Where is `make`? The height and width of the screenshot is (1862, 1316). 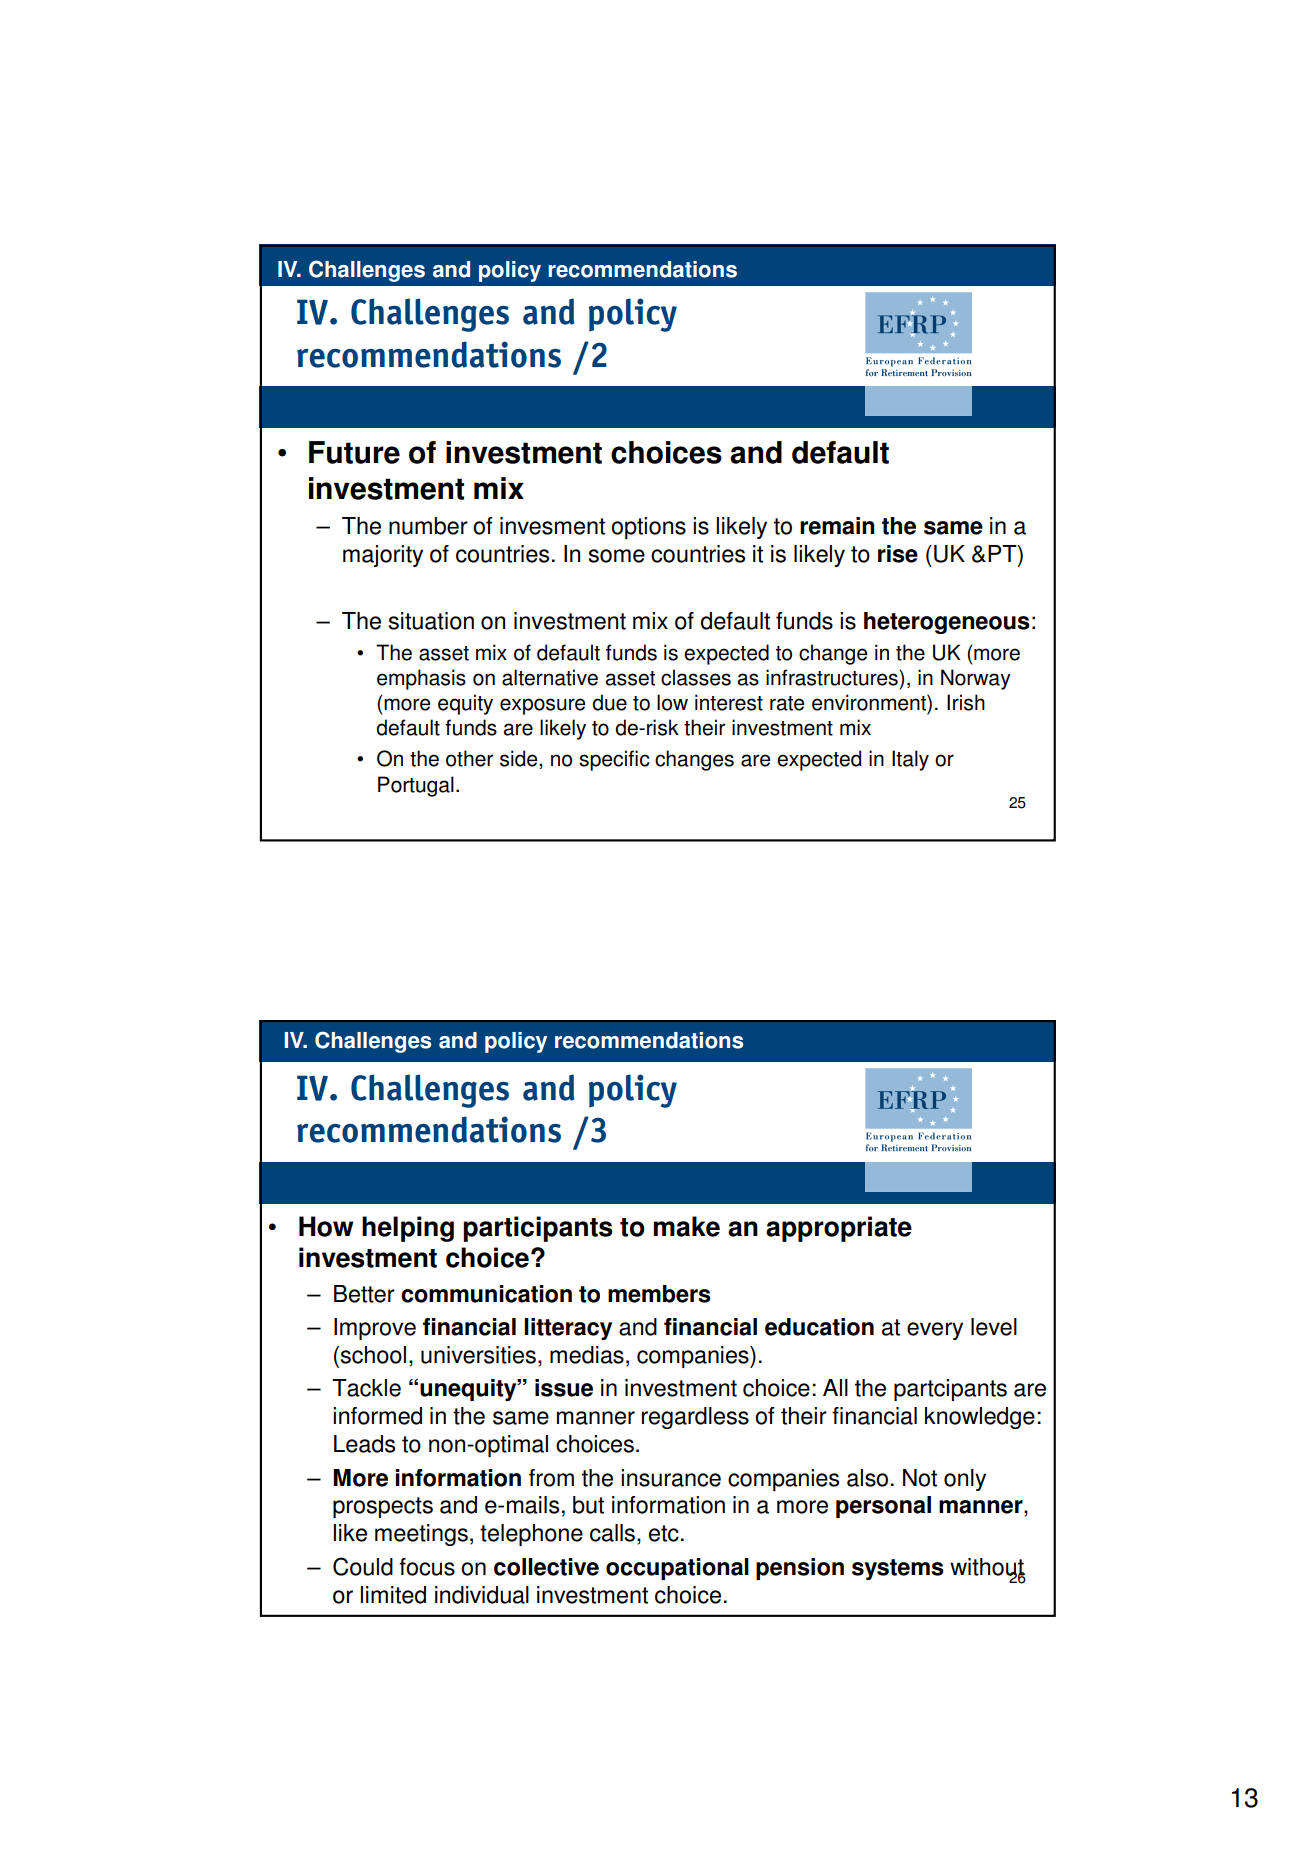
make is located at coordinates (687, 1226).
